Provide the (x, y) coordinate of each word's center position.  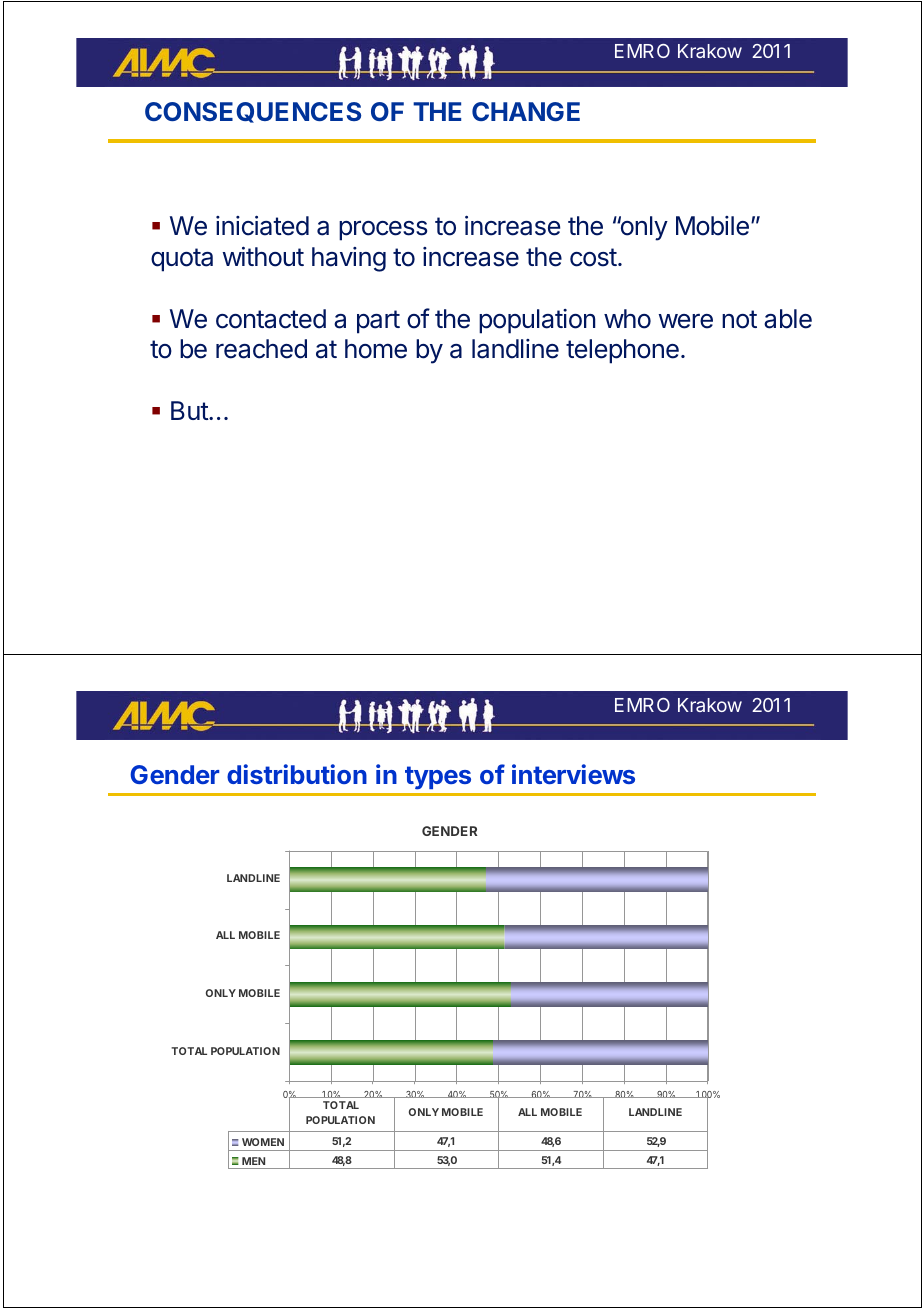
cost (593, 257)
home (376, 349)
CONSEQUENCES (253, 112)
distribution (297, 774)
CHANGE (526, 111)
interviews (573, 774)
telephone (622, 351)
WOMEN (263, 1142)
